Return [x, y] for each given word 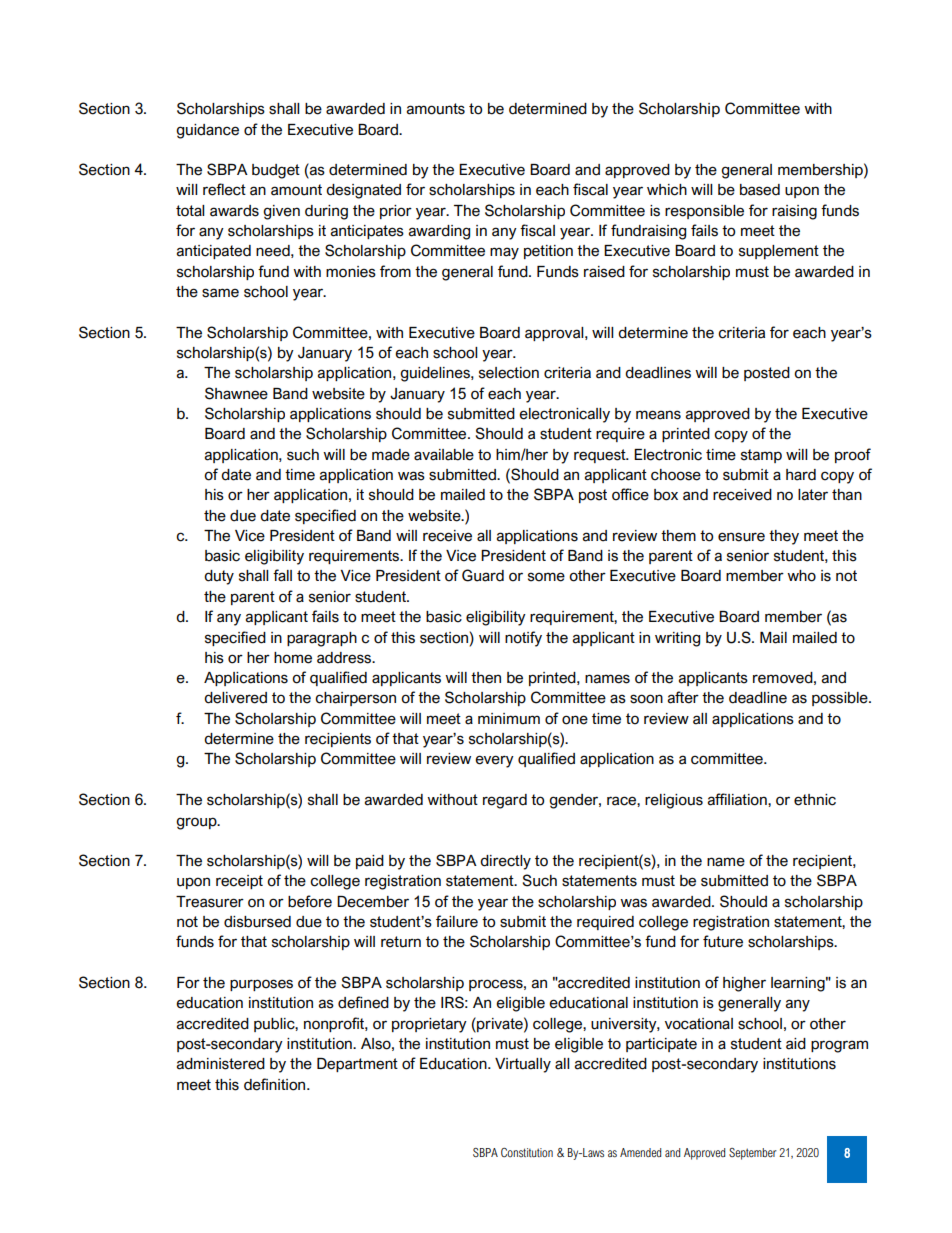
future [723, 941]
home [293, 658]
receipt [239, 882]
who [801, 576]
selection [509, 373]
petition [548, 252]
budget [276, 171]
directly [505, 862]
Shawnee [236, 393]
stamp [761, 456]
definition [276, 1084]
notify [523, 639]
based [760, 190]
